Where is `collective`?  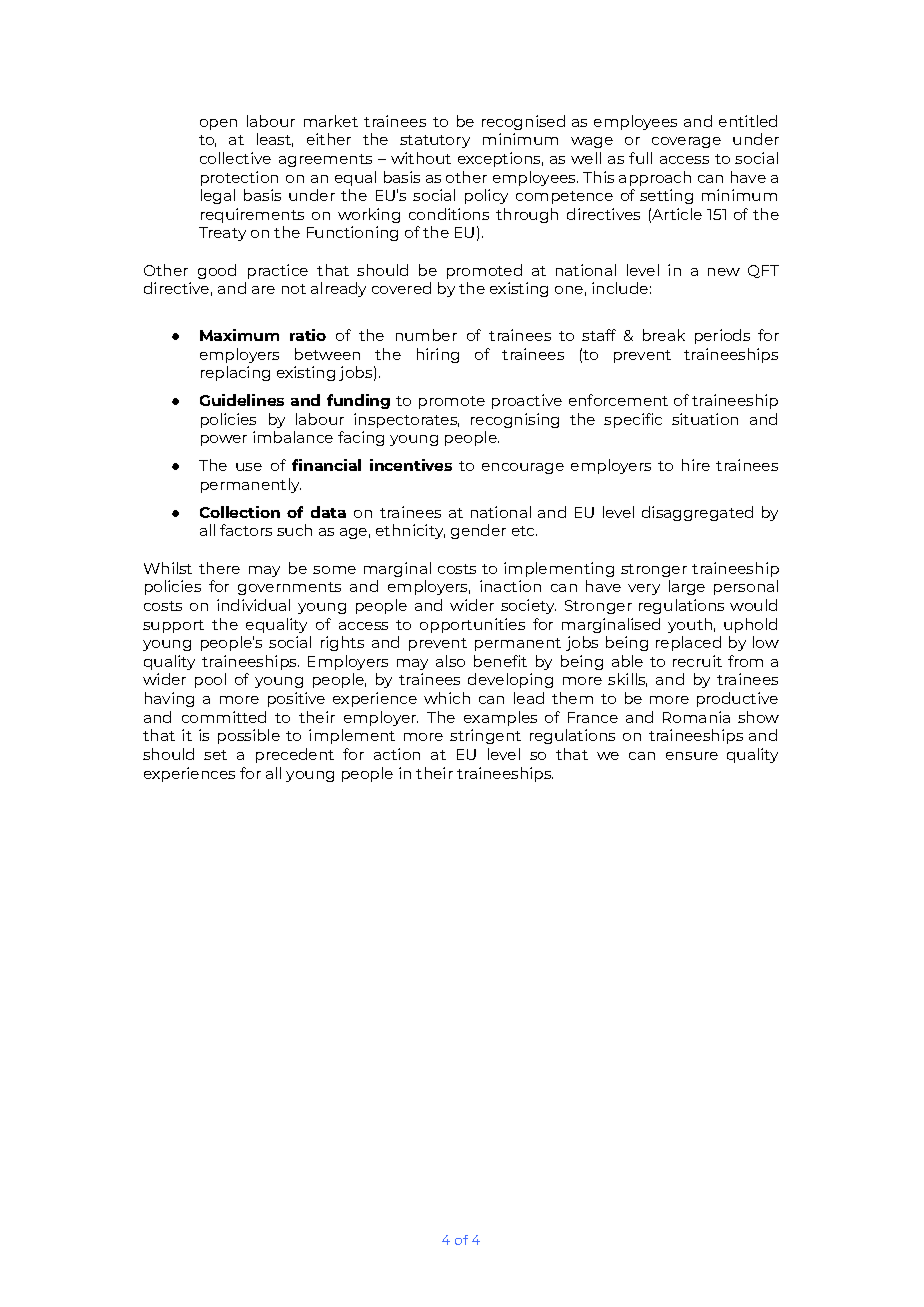 collective is located at coordinates (235, 158).
